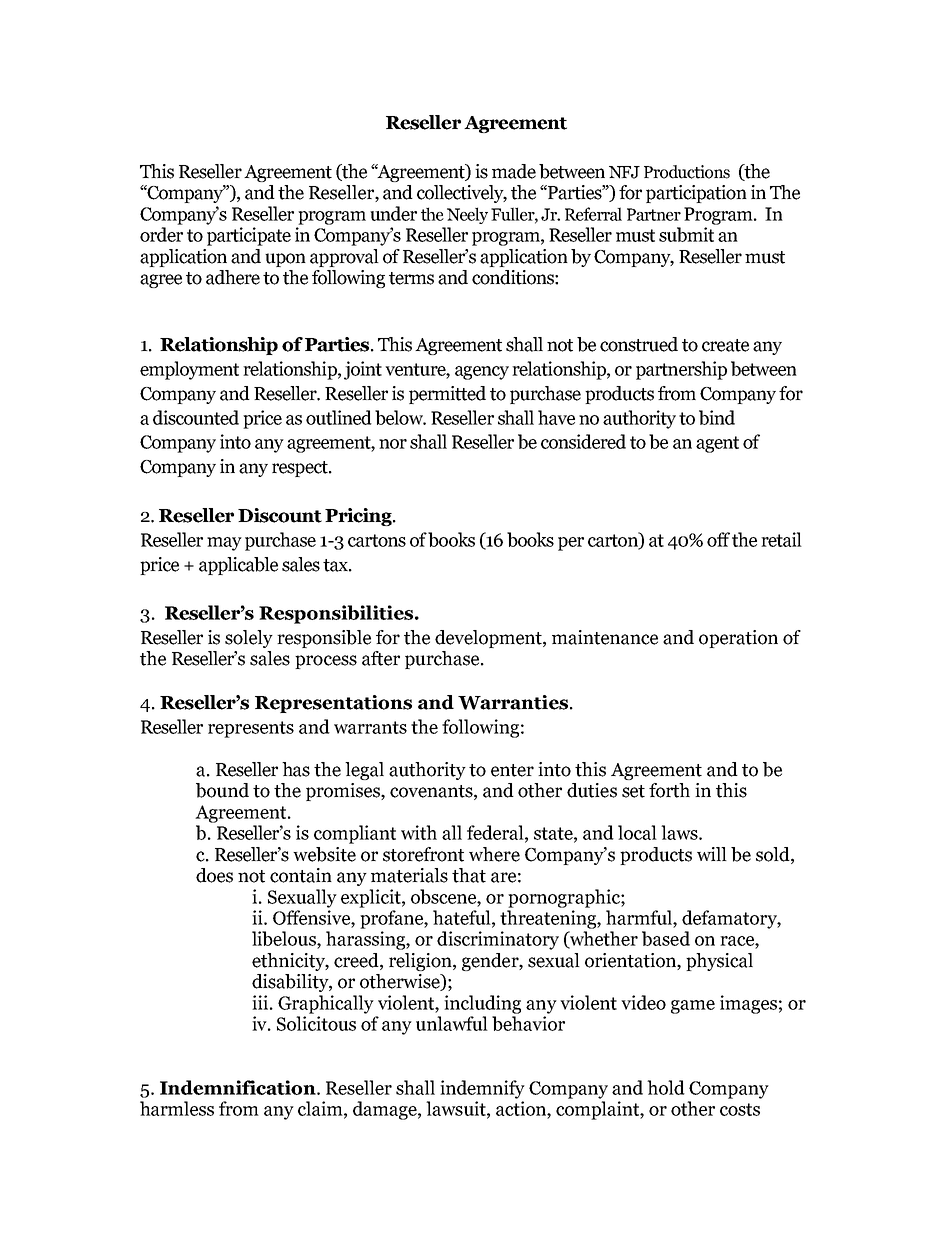 Image resolution: width=952 pixels, height=1233 pixels. Describe the element at coordinates (717, 444) in the page. I see `agent` at that location.
